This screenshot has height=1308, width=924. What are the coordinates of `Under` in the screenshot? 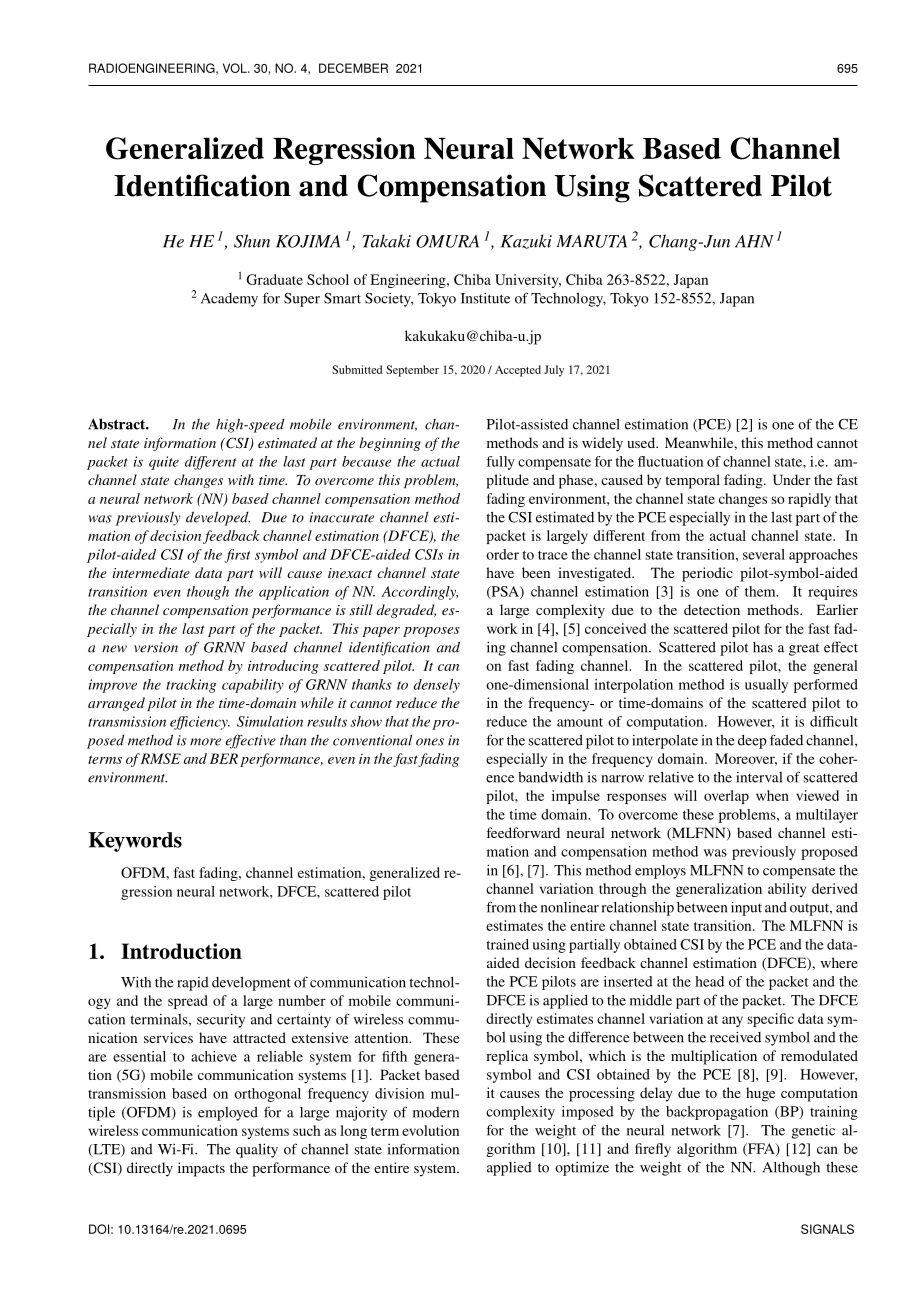 It's located at (792, 479).
